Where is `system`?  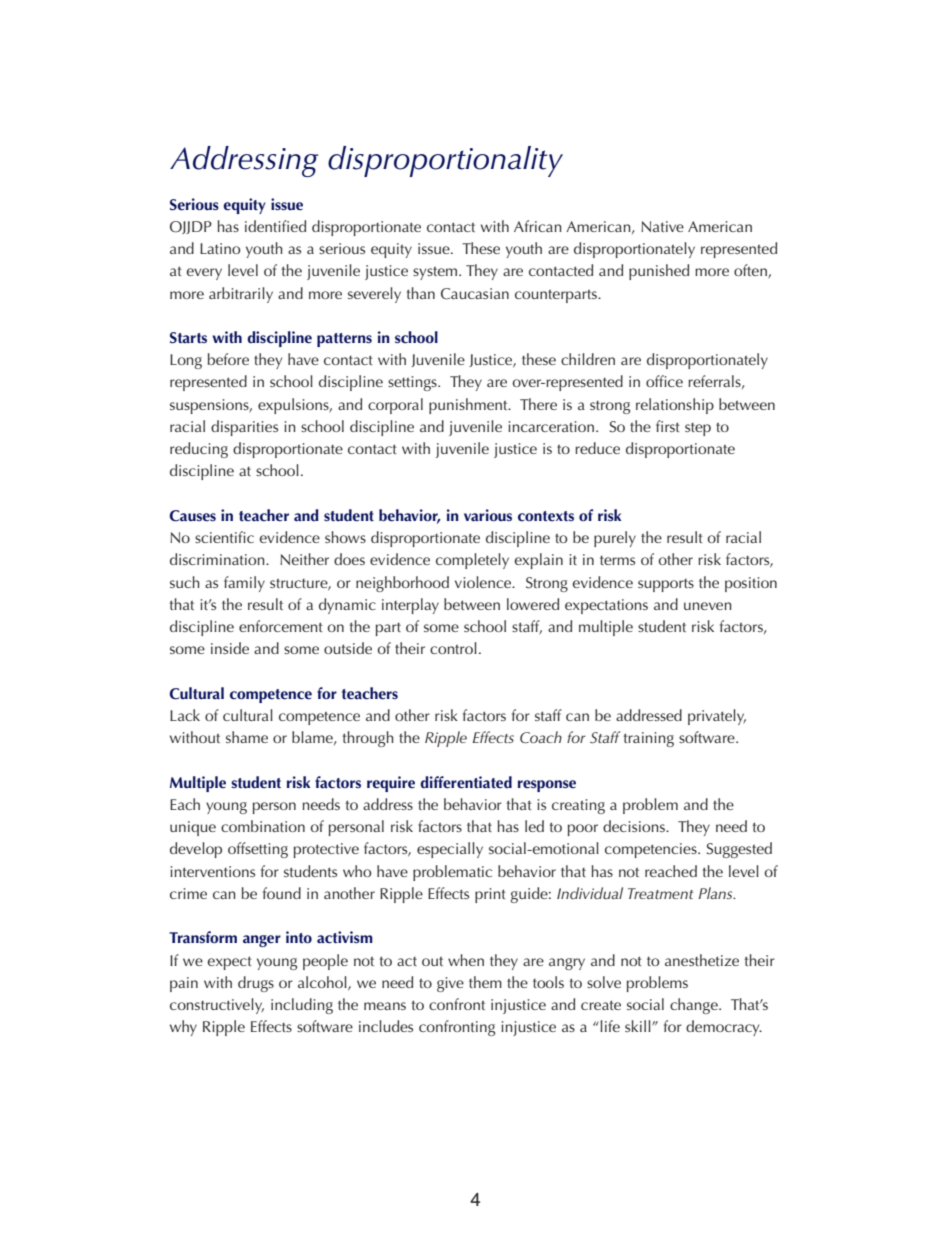
system is located at coordinates (436, 273).
